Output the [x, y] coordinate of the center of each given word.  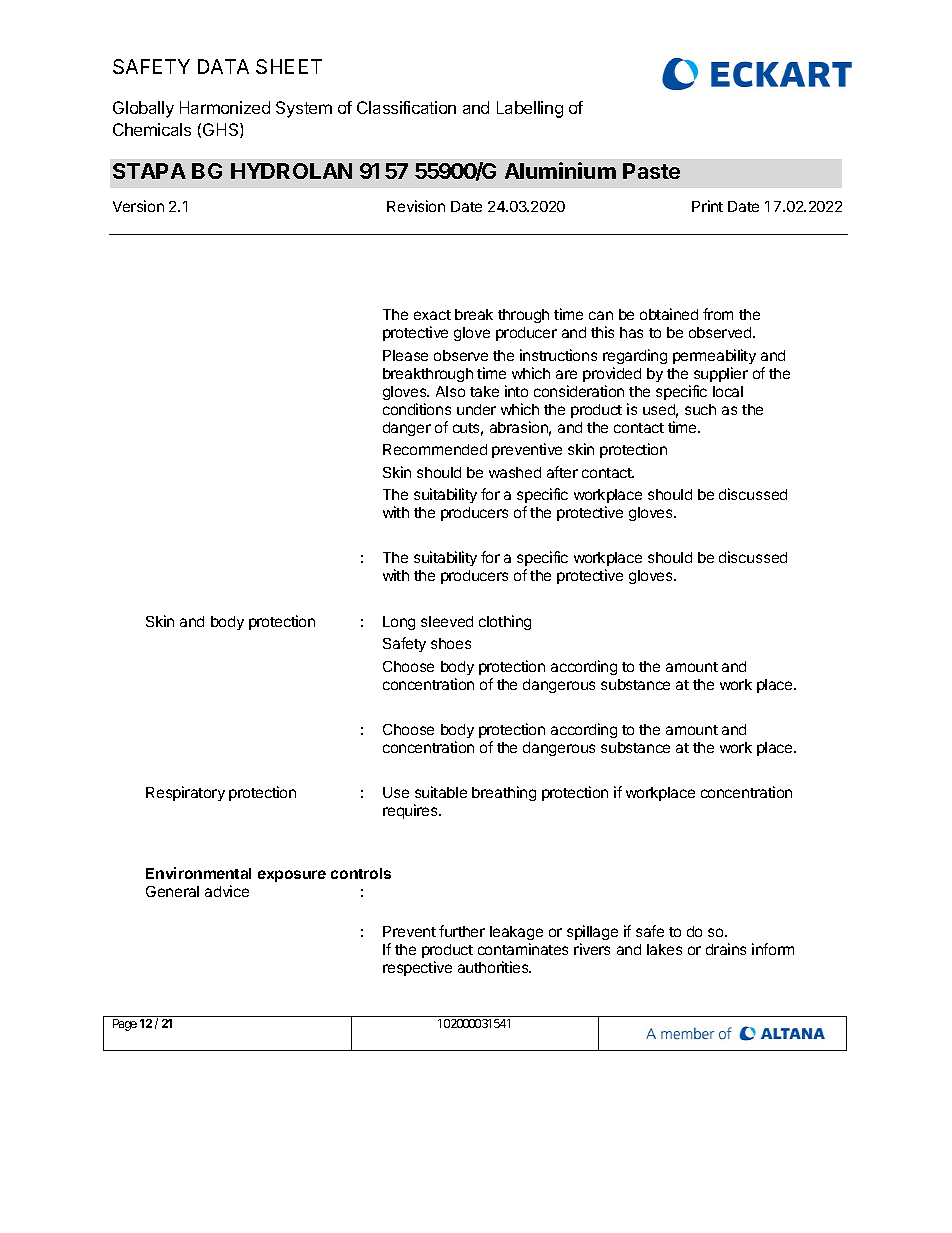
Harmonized [225, 107]
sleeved [447, 621]
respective [417, 968]
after [562, 472]
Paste [651, 171]
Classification [406, 107]
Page [125, 1025]
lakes [664, 949]
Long [399, 623]
